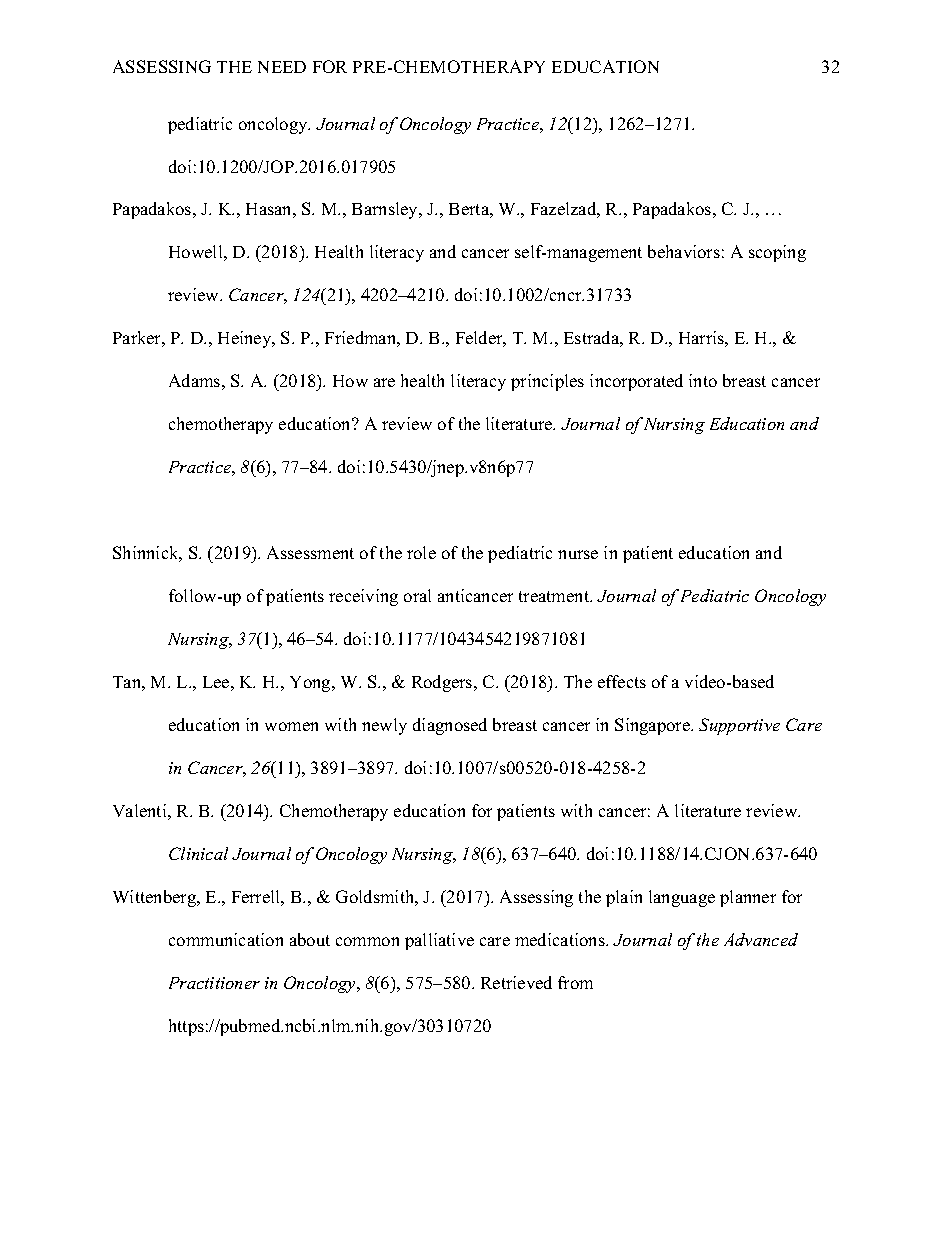 Image resolution: width=952 pixels, height=1233 pixels. Describe the element at coordinates (439, 941) in the image. I see `palliative` at that location.
